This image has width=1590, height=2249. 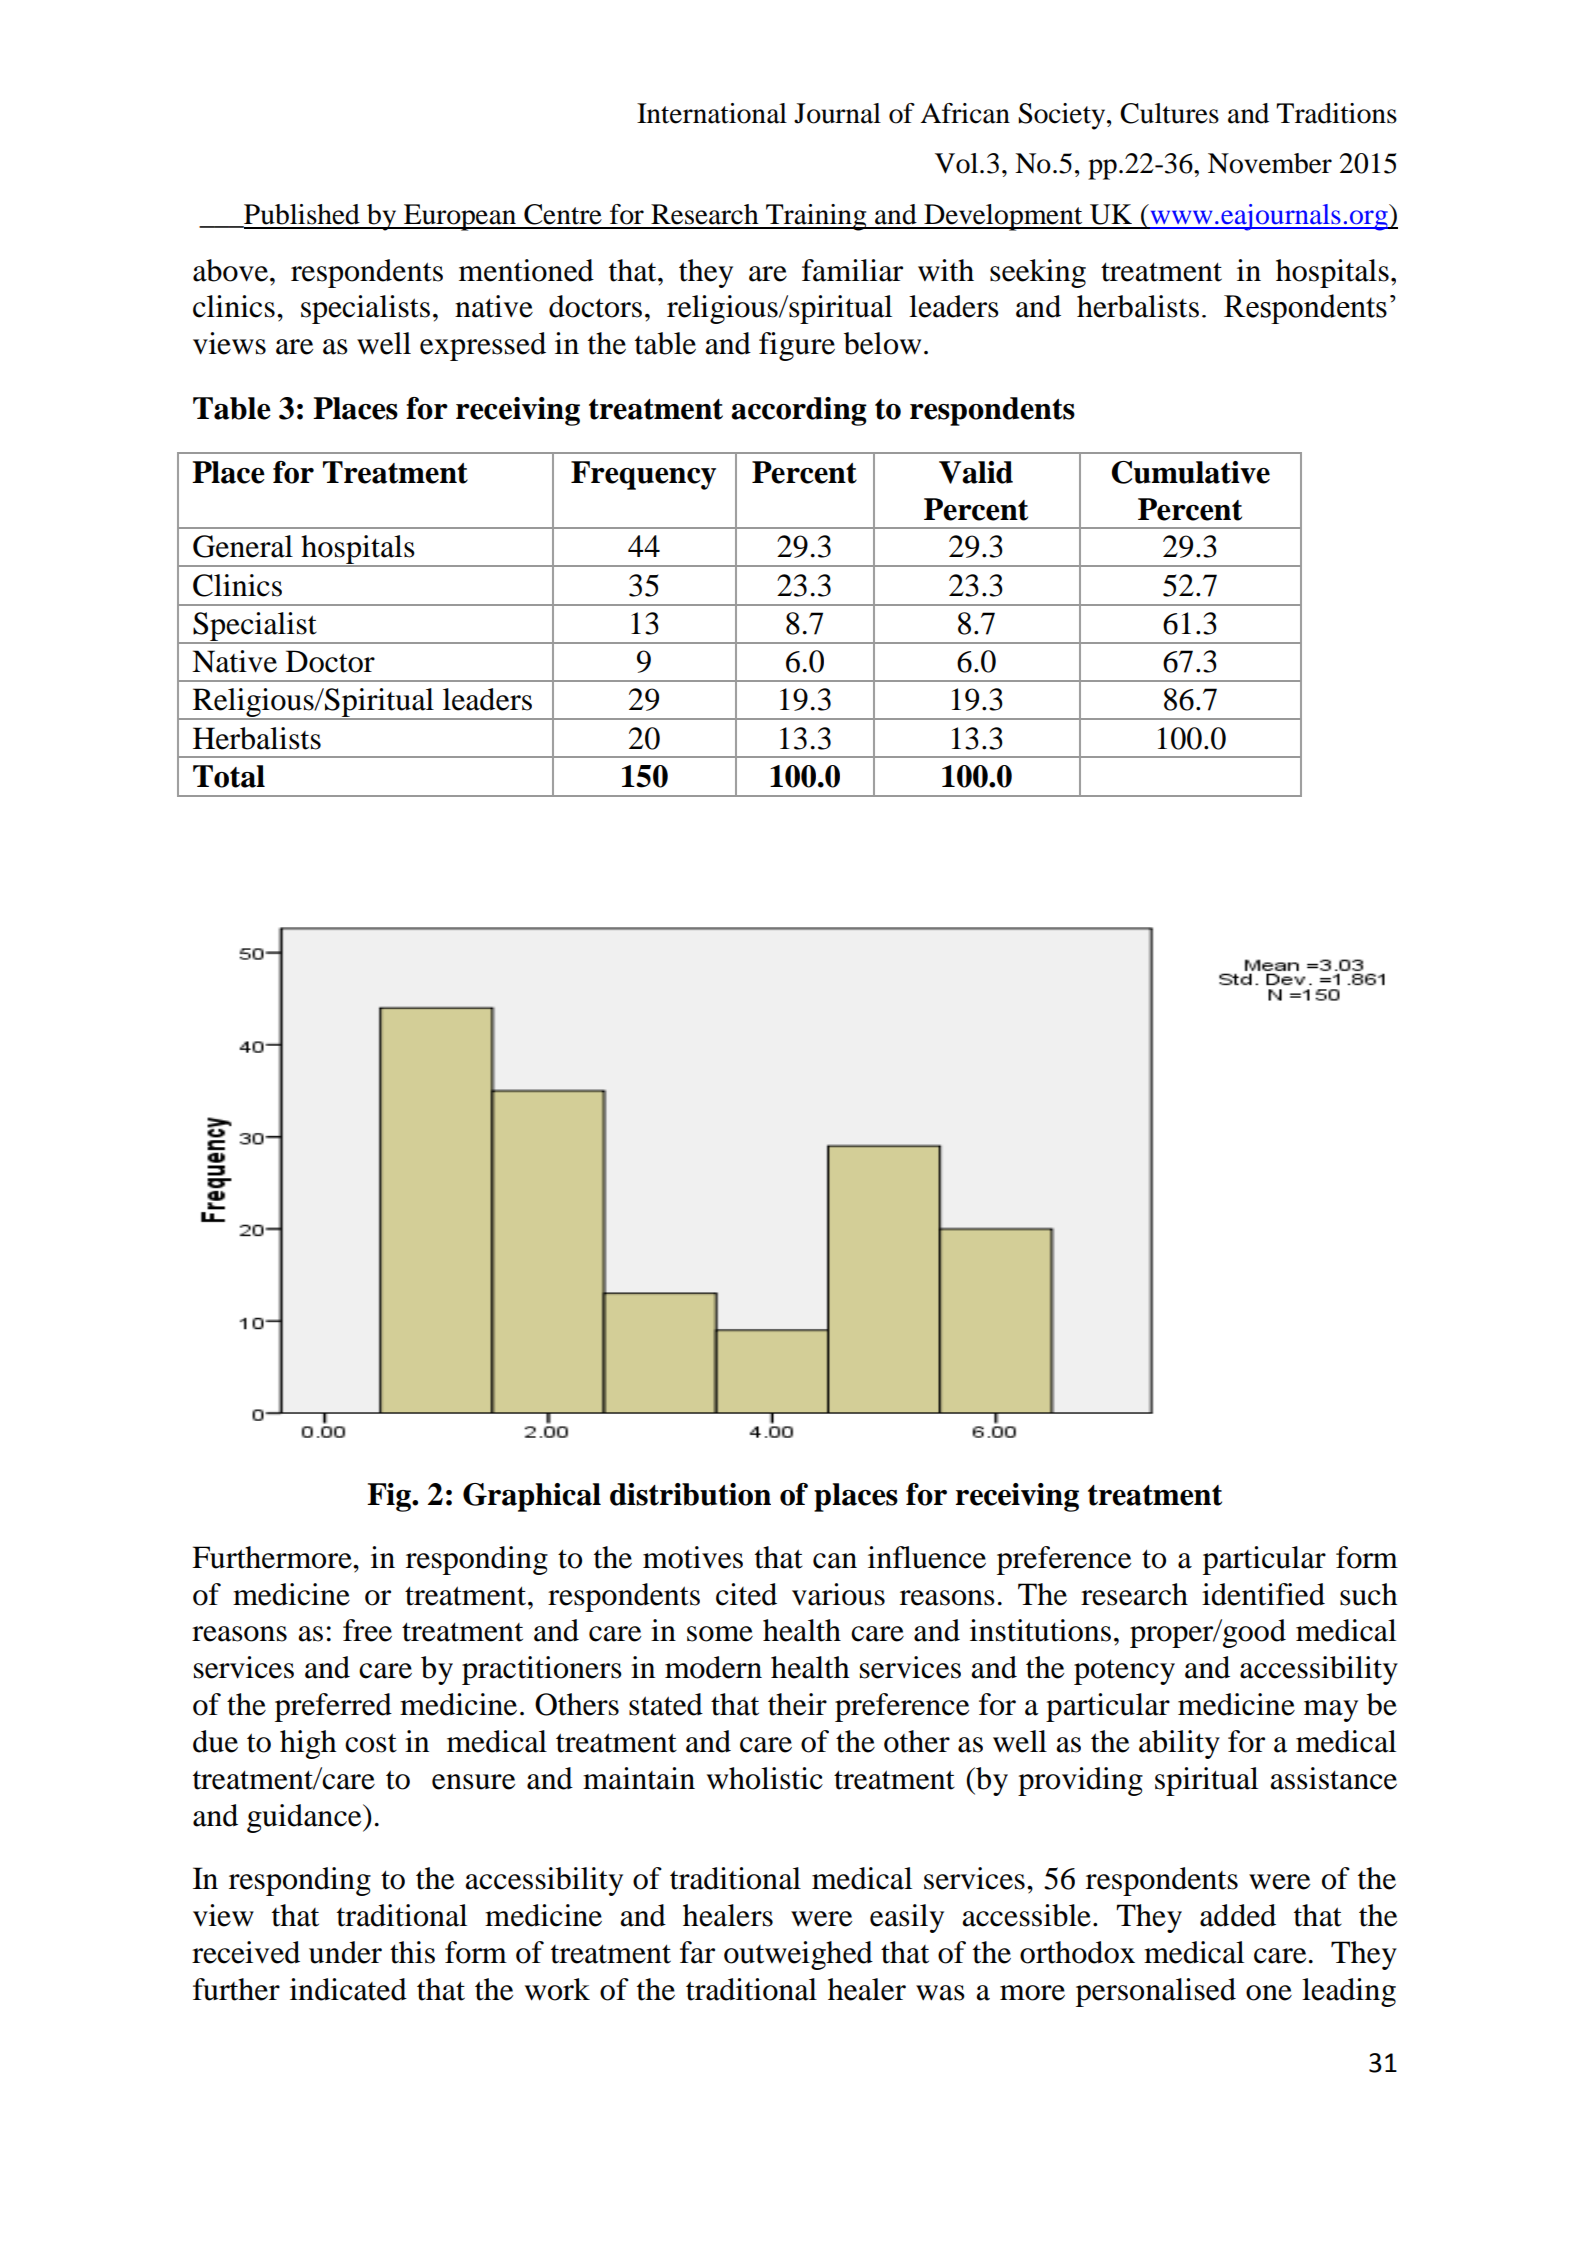 What do you see at coordinates (816, 217) in the image?
I see `Training` at bounding box center [816, 217].
